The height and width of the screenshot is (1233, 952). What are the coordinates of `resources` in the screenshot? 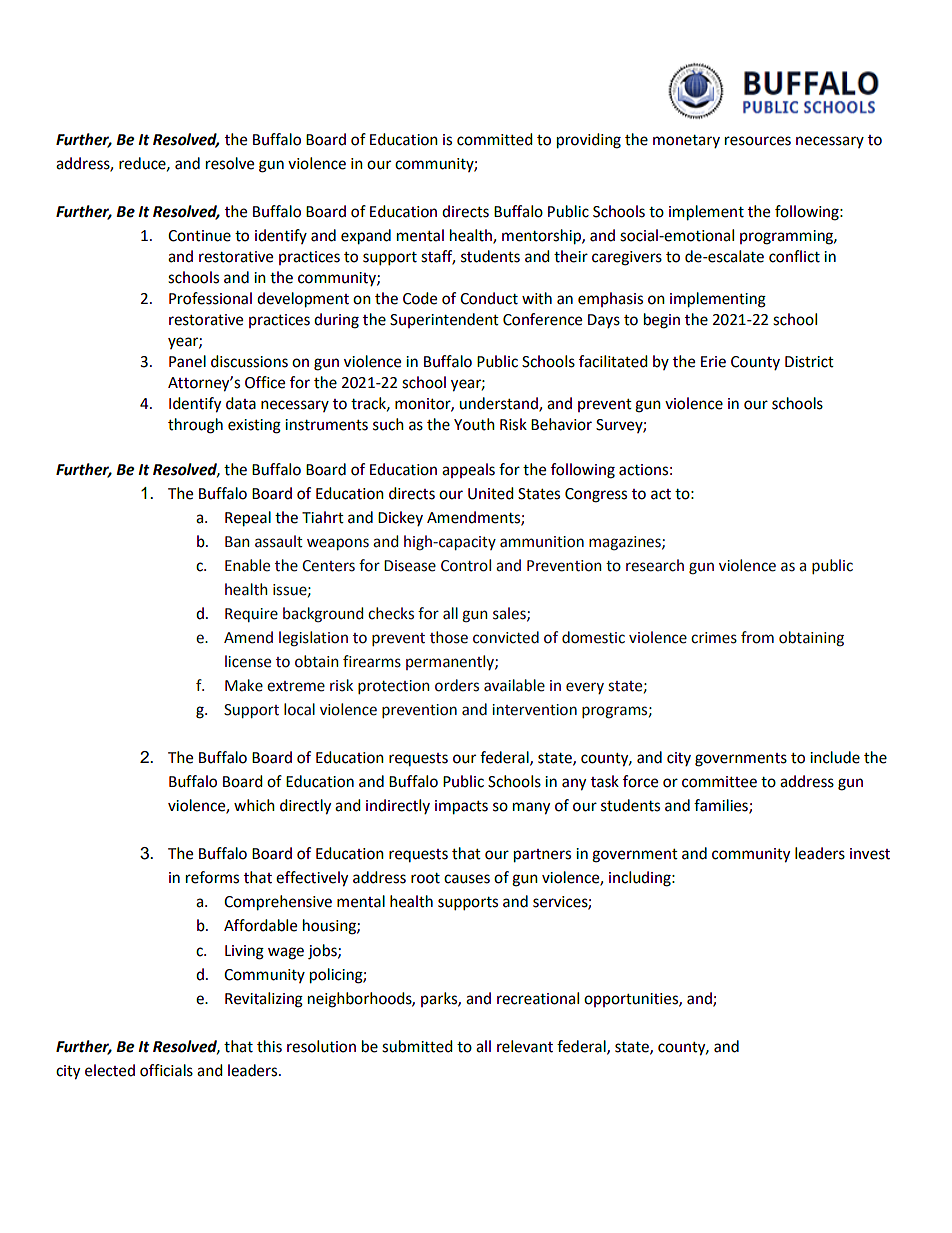 It's located at (758, 141).
